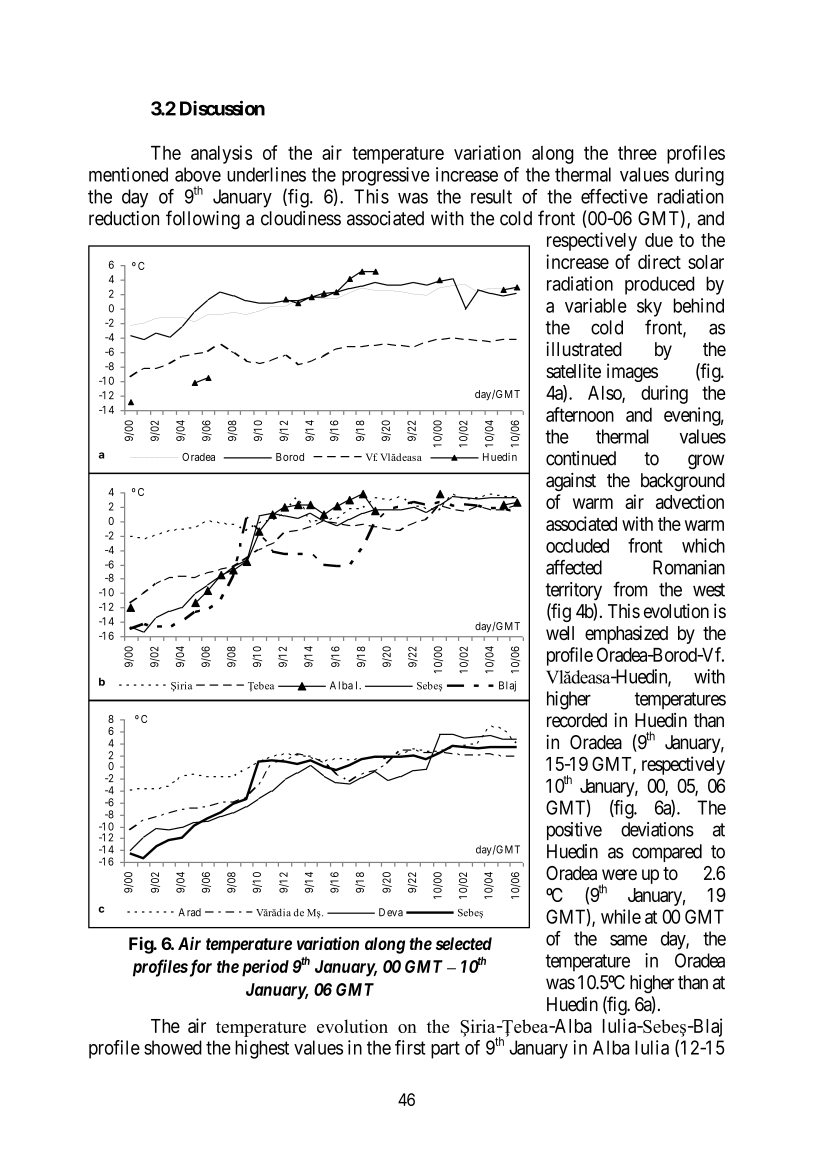  What do you see at coordinates (221, 154) in the page?
I see `analysis` at bounding box center [221, 154].
